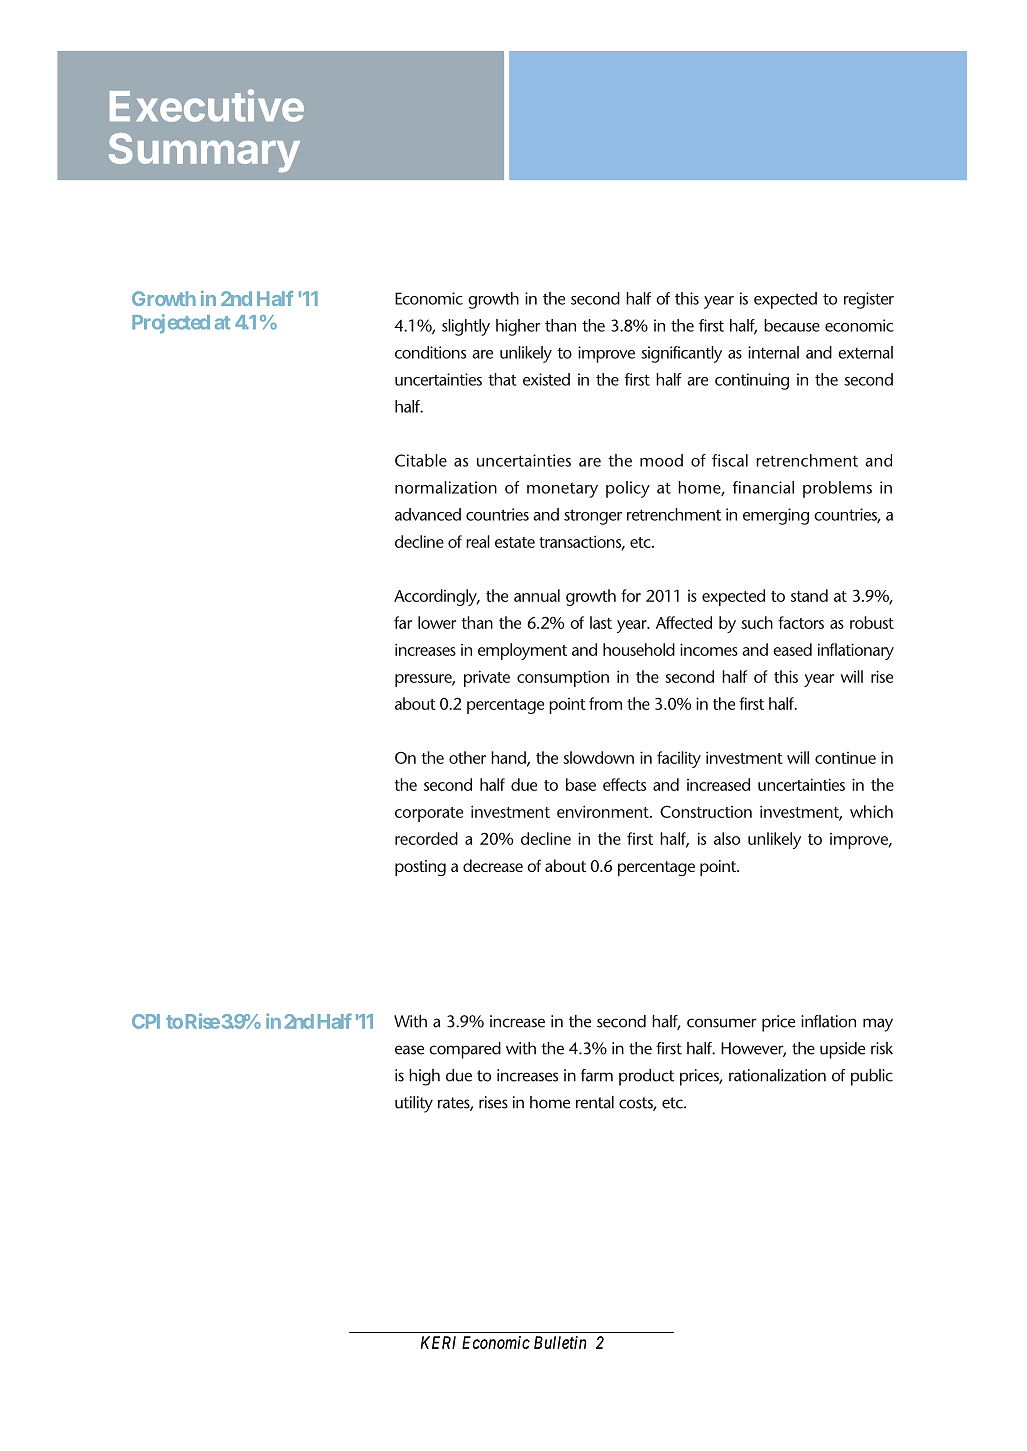  Describe the element at coordinates (204, 152) in the screenshot. I see `Summary` at that location.
